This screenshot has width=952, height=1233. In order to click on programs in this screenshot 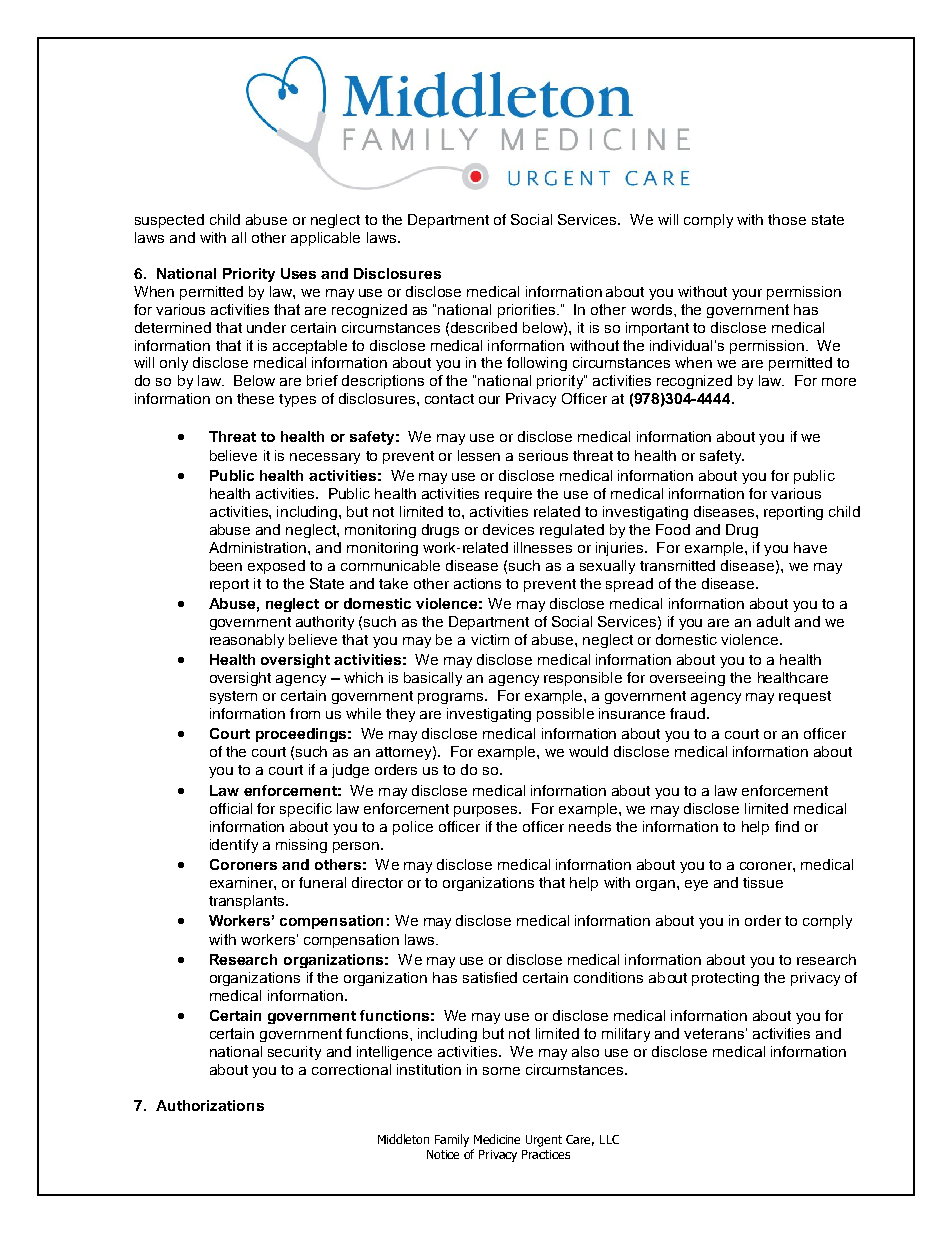, I will do `click(452, 698)`.
